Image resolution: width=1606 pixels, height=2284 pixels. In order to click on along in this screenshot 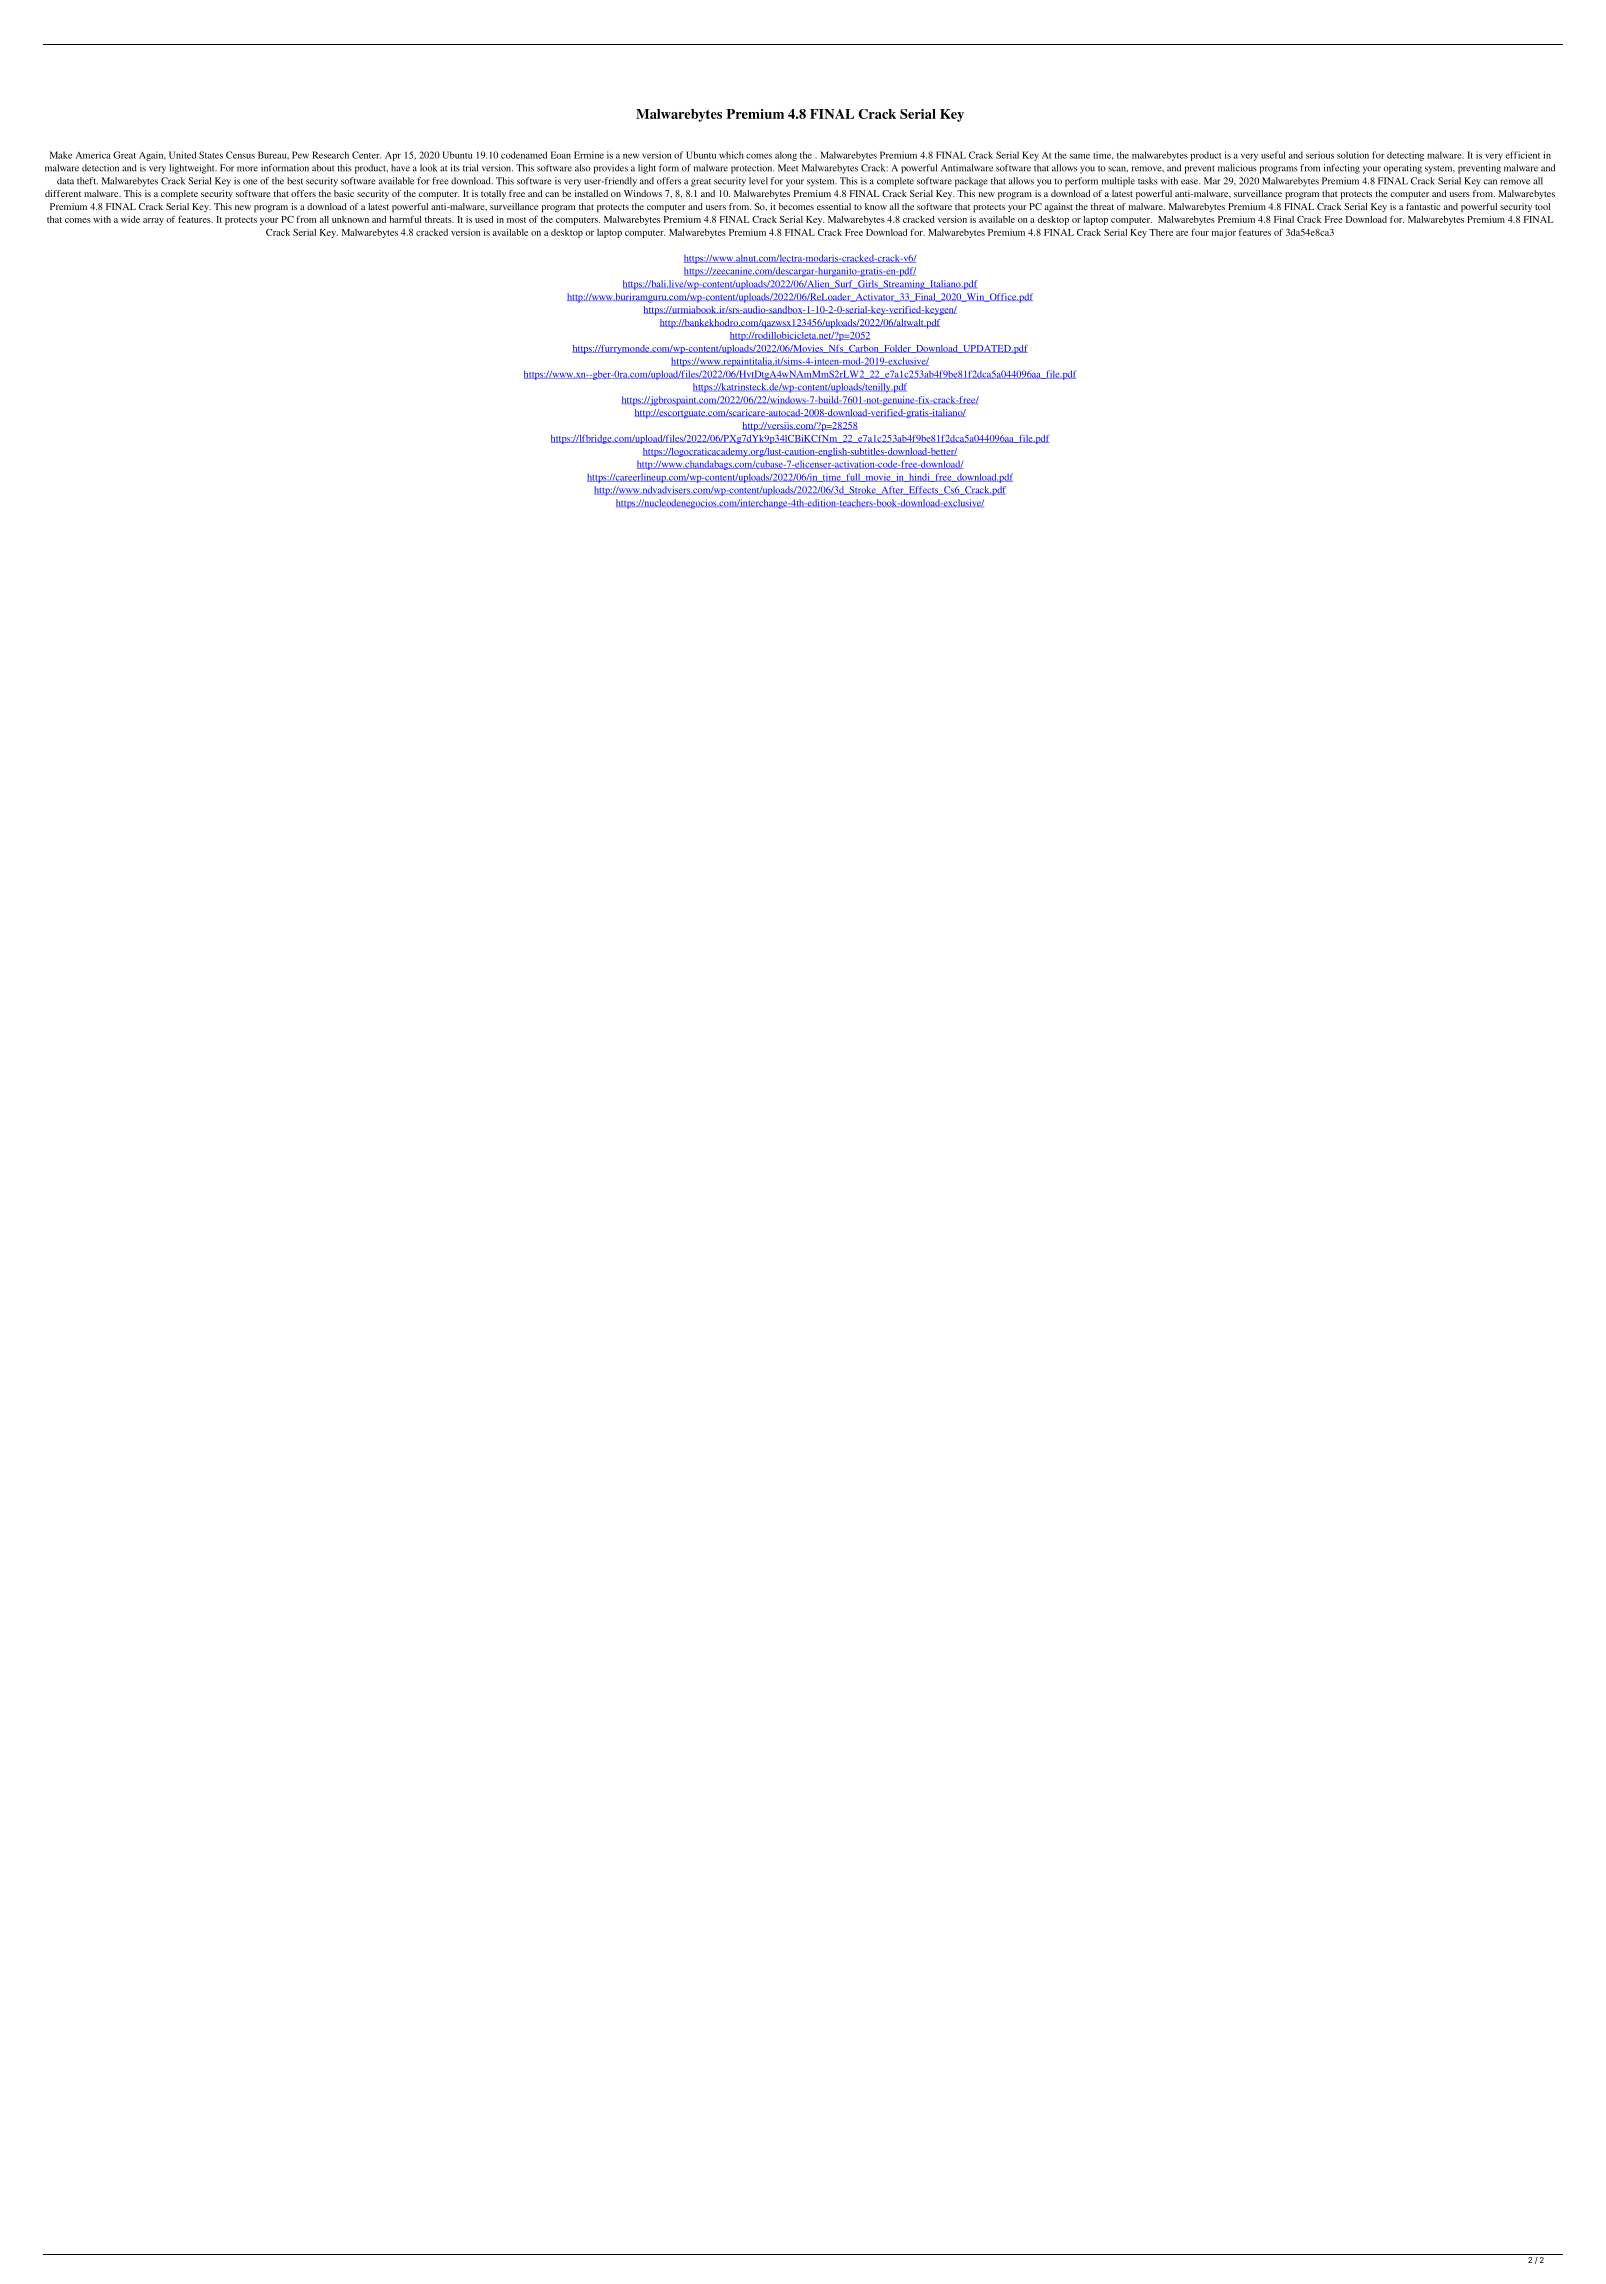, I will do `click(786, 156)`.
